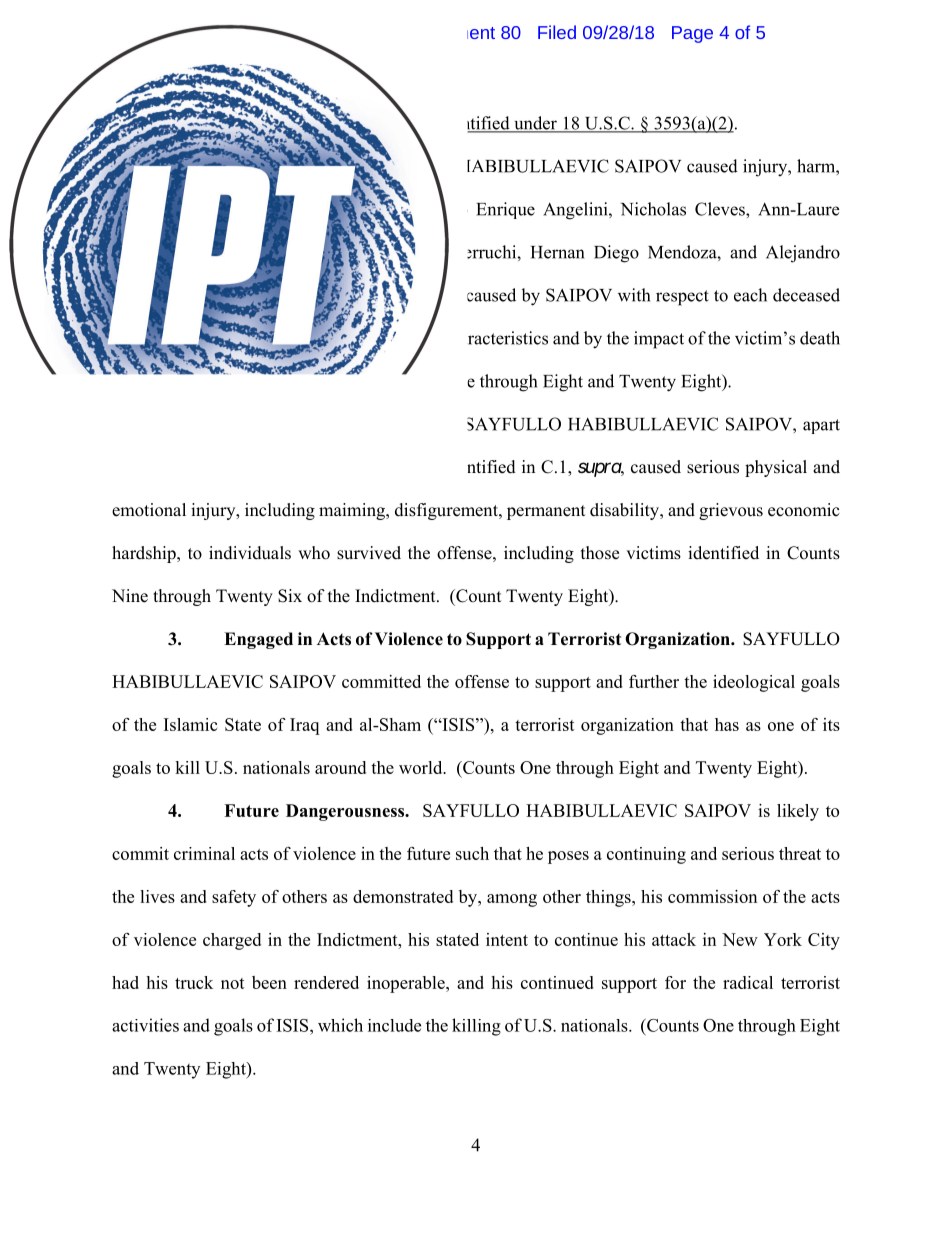 The image size is (952, 1233). Describe the element at coordinates (748, 982) in the page. I see `radical` at that location.
